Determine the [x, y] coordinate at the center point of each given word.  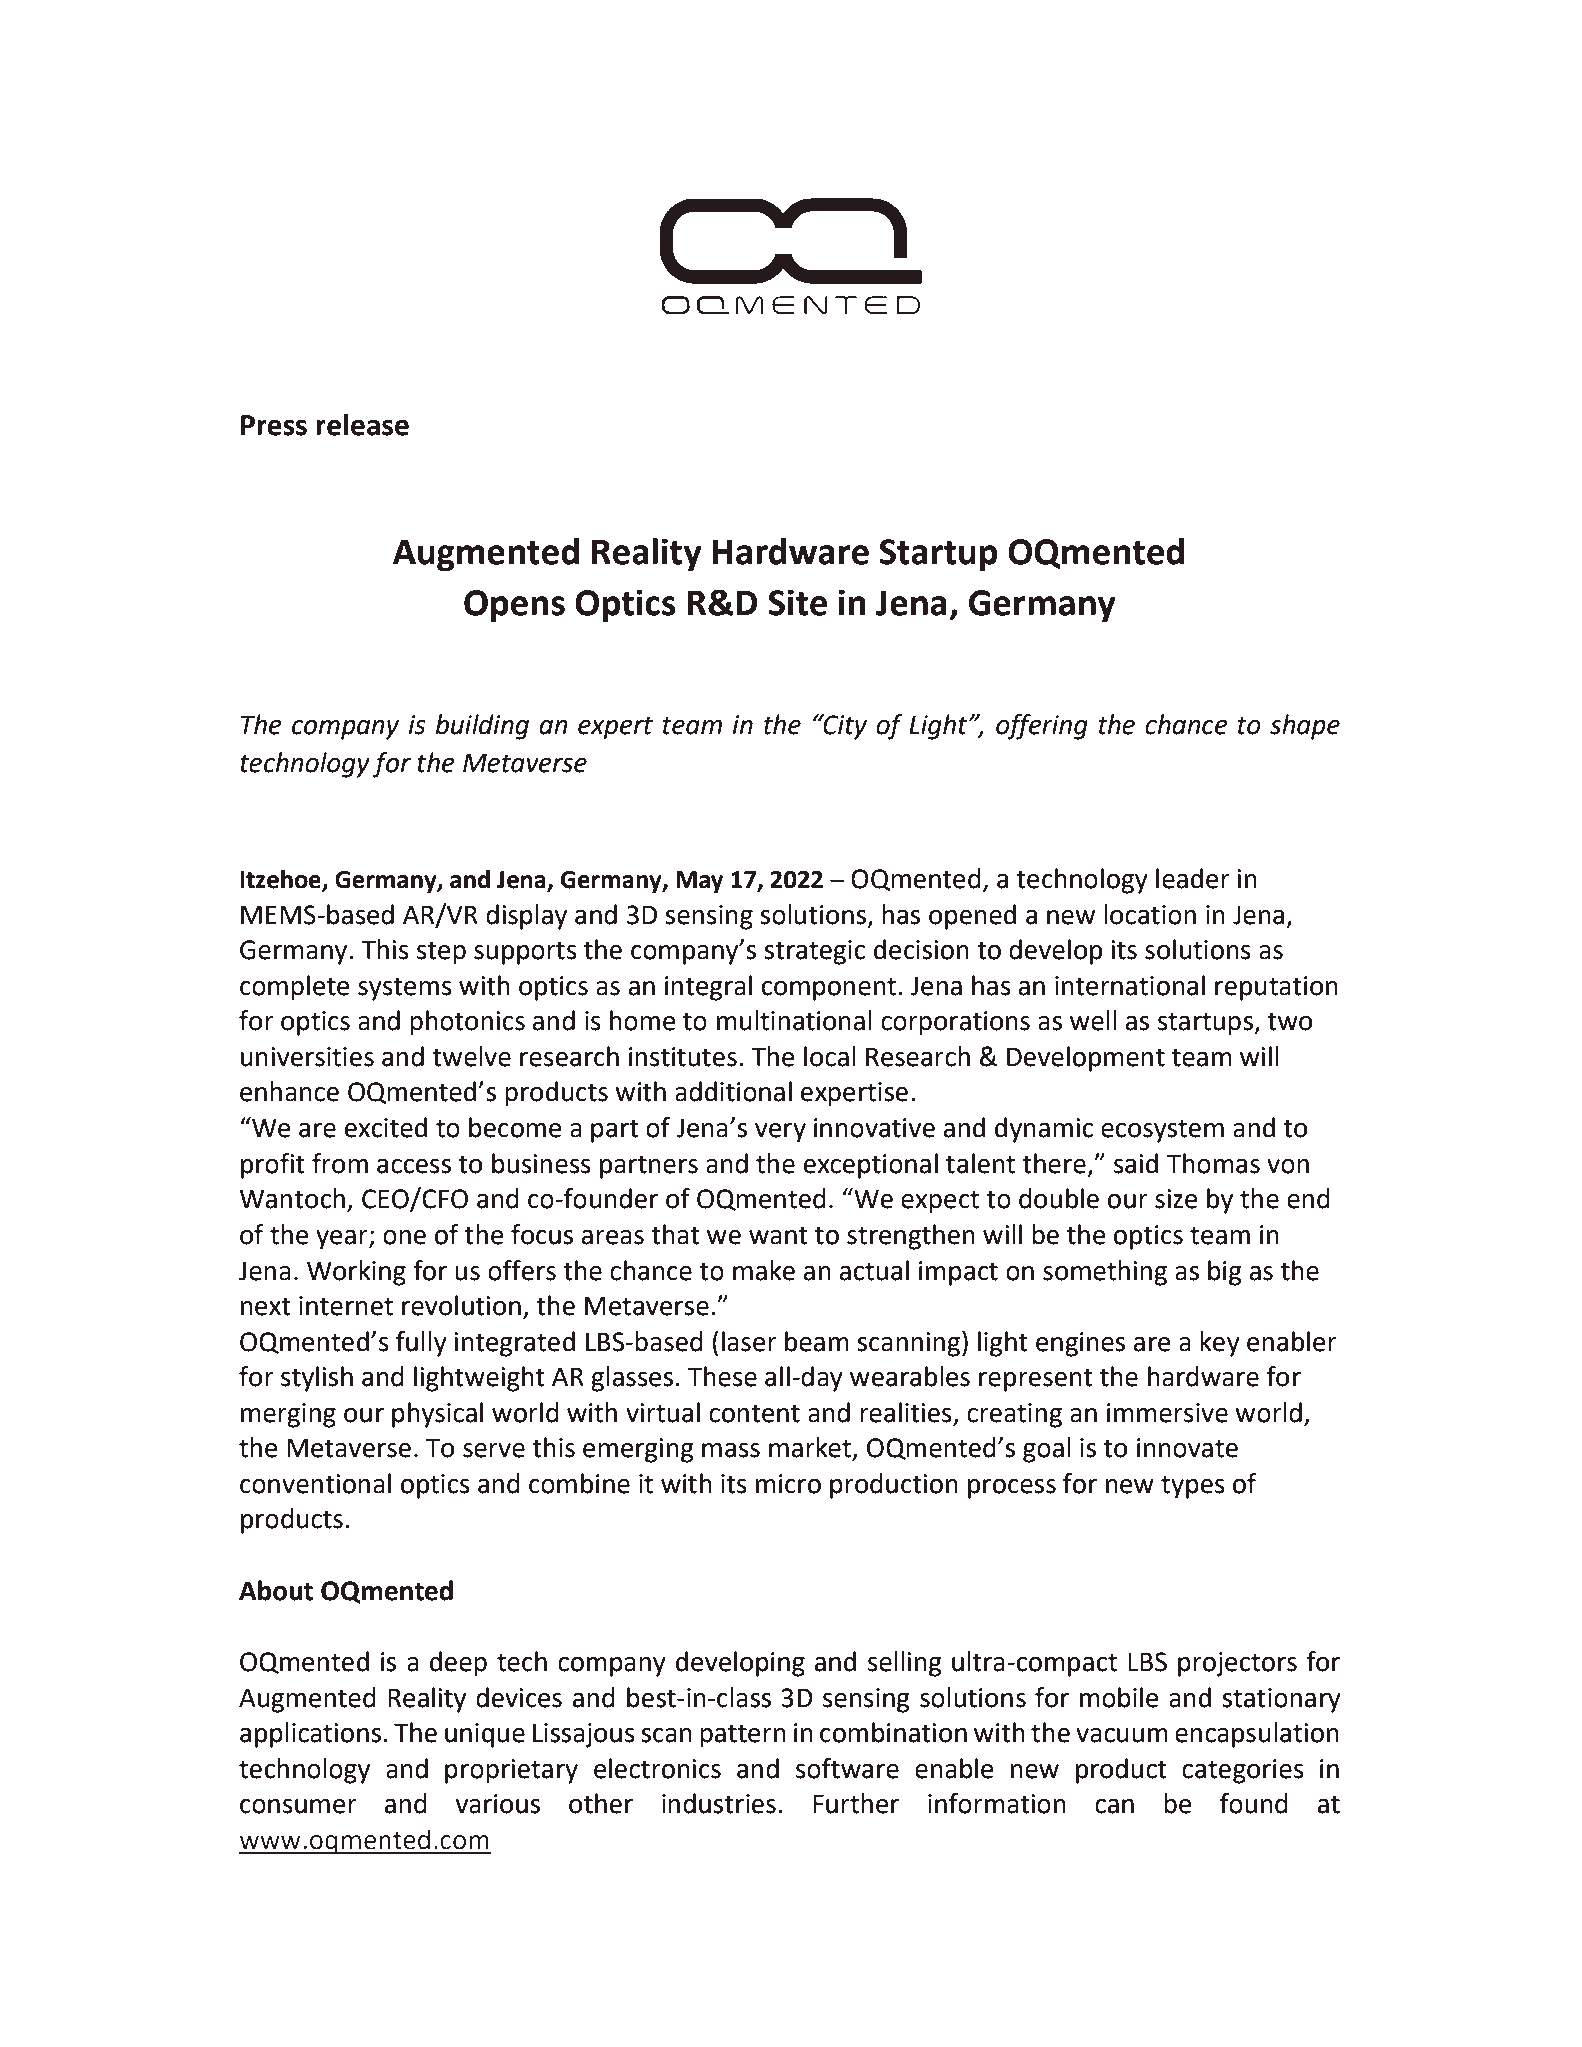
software [847, 1768]
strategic [814, 952]
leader [1193, 878]
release [362, 425]
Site [797, 602]
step [441, 953]
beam [817, 1341]
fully [421, 1344]
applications [310, 1735]
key [1220, 1344]
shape [1305, 727]
